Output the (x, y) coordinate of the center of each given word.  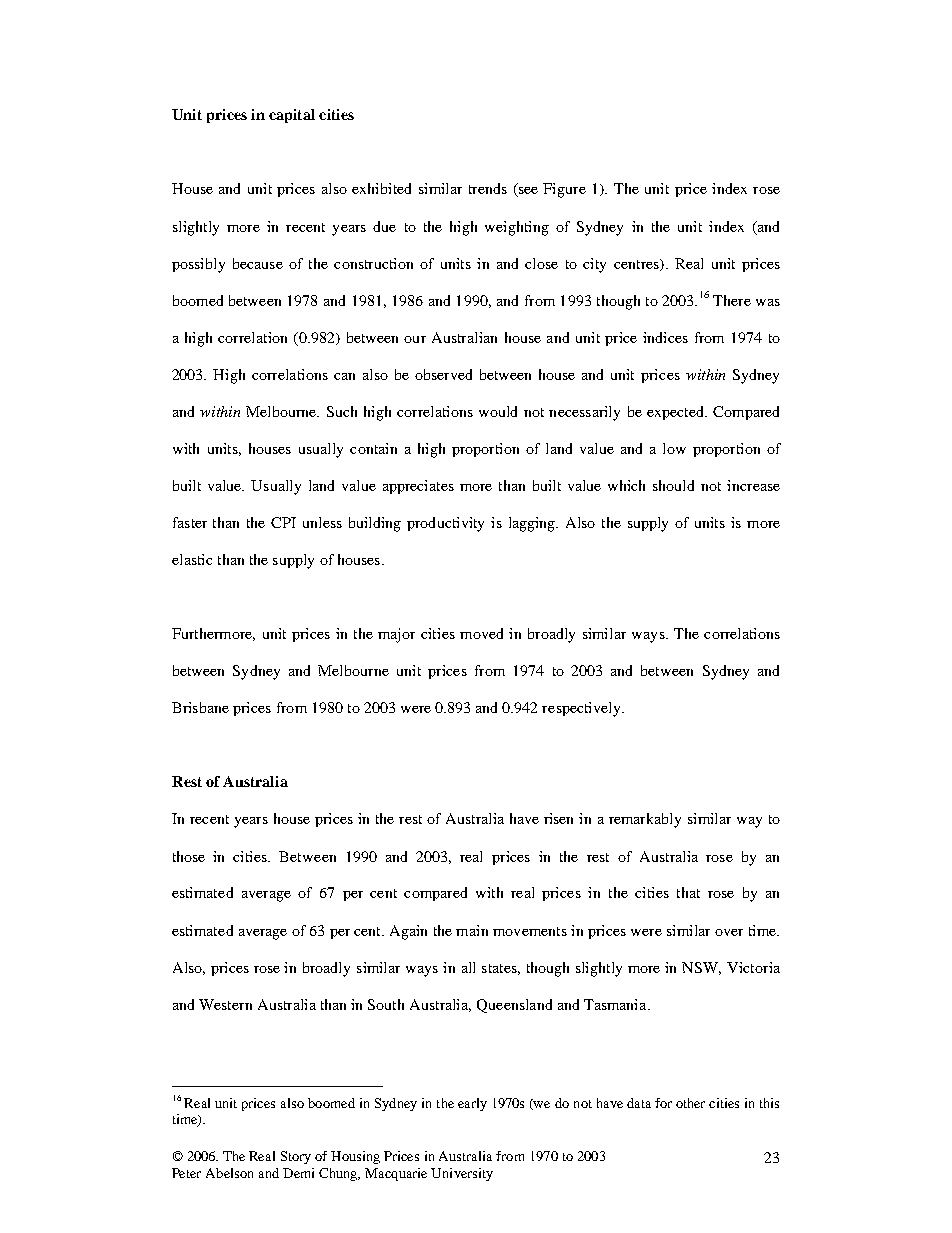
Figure (564, 190)
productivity (445, 524)
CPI (283, 522)
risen (558, 818)
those (189, 856)
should (673, 485)
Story (296, 1157)
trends (488, 188)
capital (292, 116)
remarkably (645, 820)
